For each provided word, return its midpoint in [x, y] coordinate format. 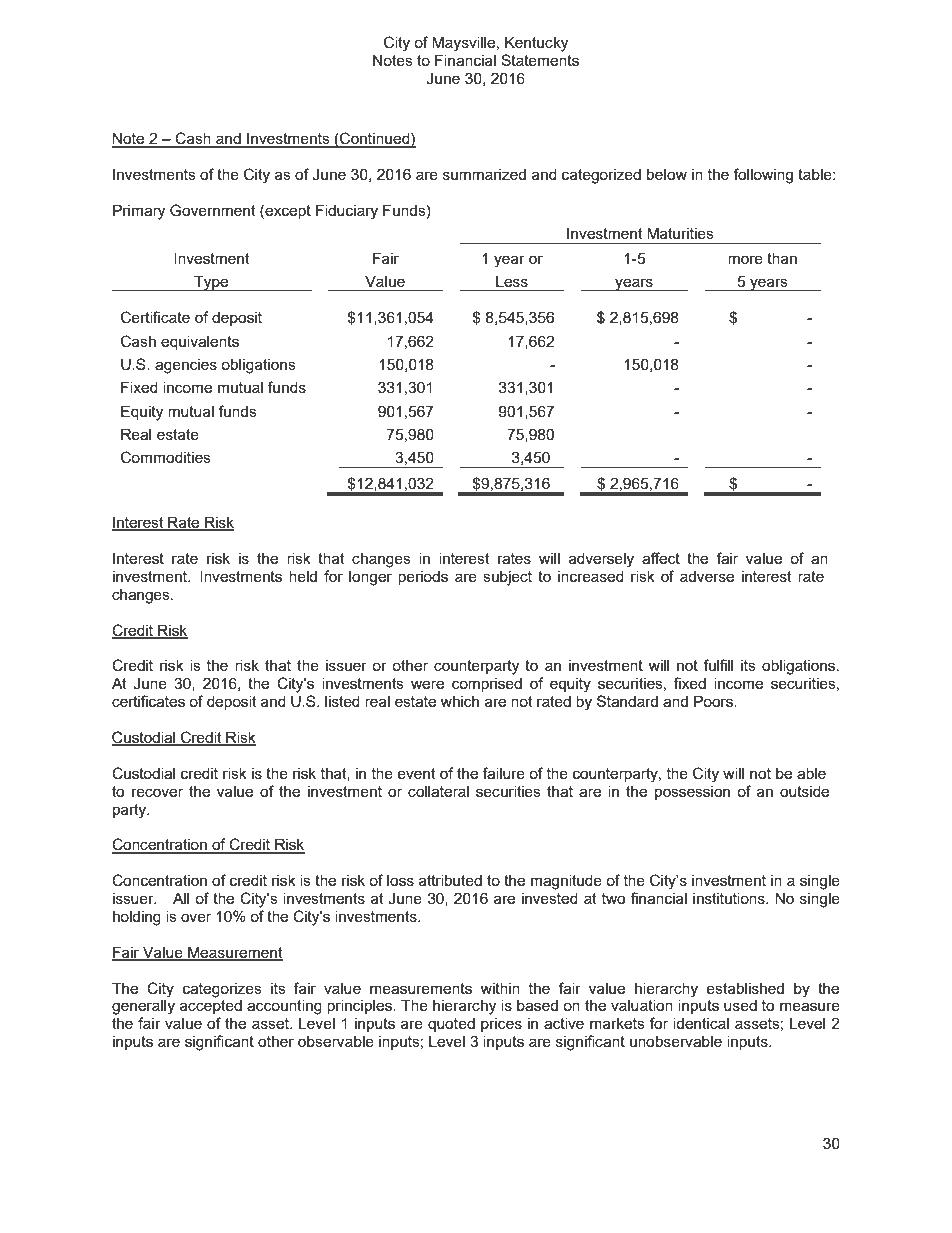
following [763, 176]
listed [342, 701]
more [745, 259]
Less [512, 281]
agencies [186, 366]
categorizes [222, 990]
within [500, 988]
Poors [714, 701]
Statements [540, 60]
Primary [139, 212]
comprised [487, 684]
